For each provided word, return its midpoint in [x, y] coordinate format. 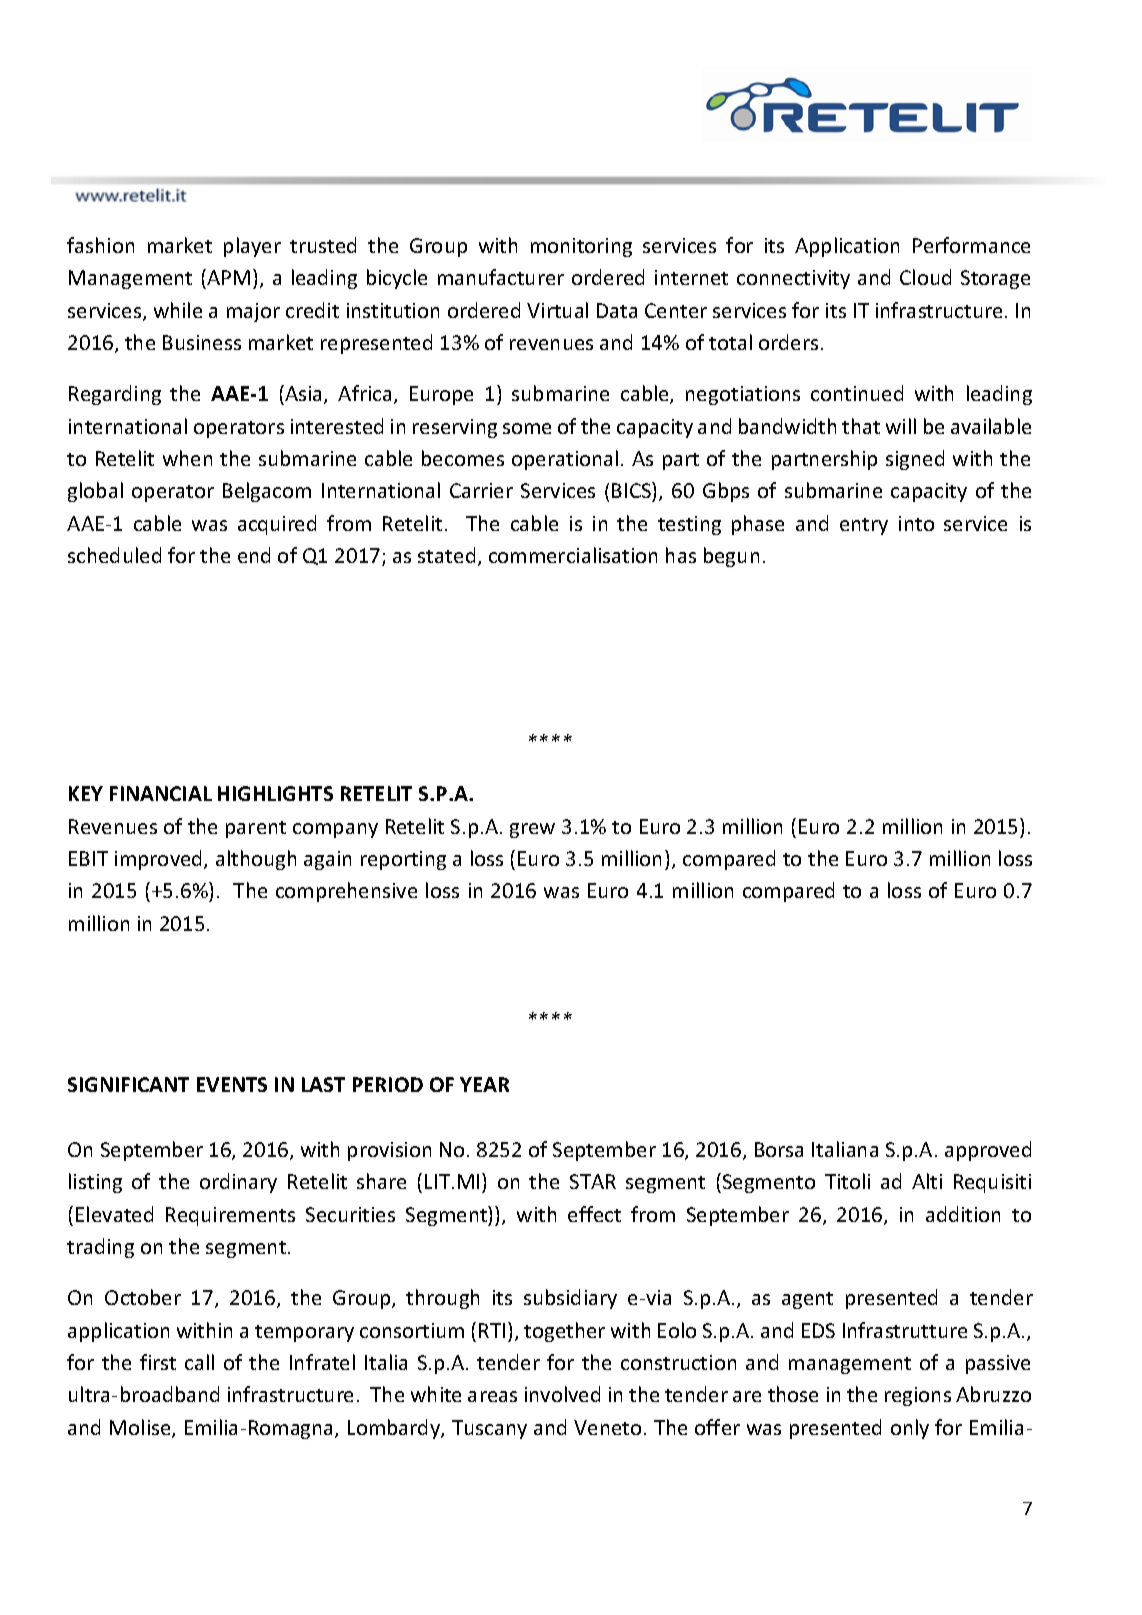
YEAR [484, 1084]
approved [988, 1151]
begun [731, 557]
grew [532, 830]
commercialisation [573, 555]
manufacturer [501, 277]
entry [864, 526]
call [199, 1362]
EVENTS [232, 1084]
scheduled [114, 555]
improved [160, 860]
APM [228, 277]
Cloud [925, 277]
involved [562, 1394]
